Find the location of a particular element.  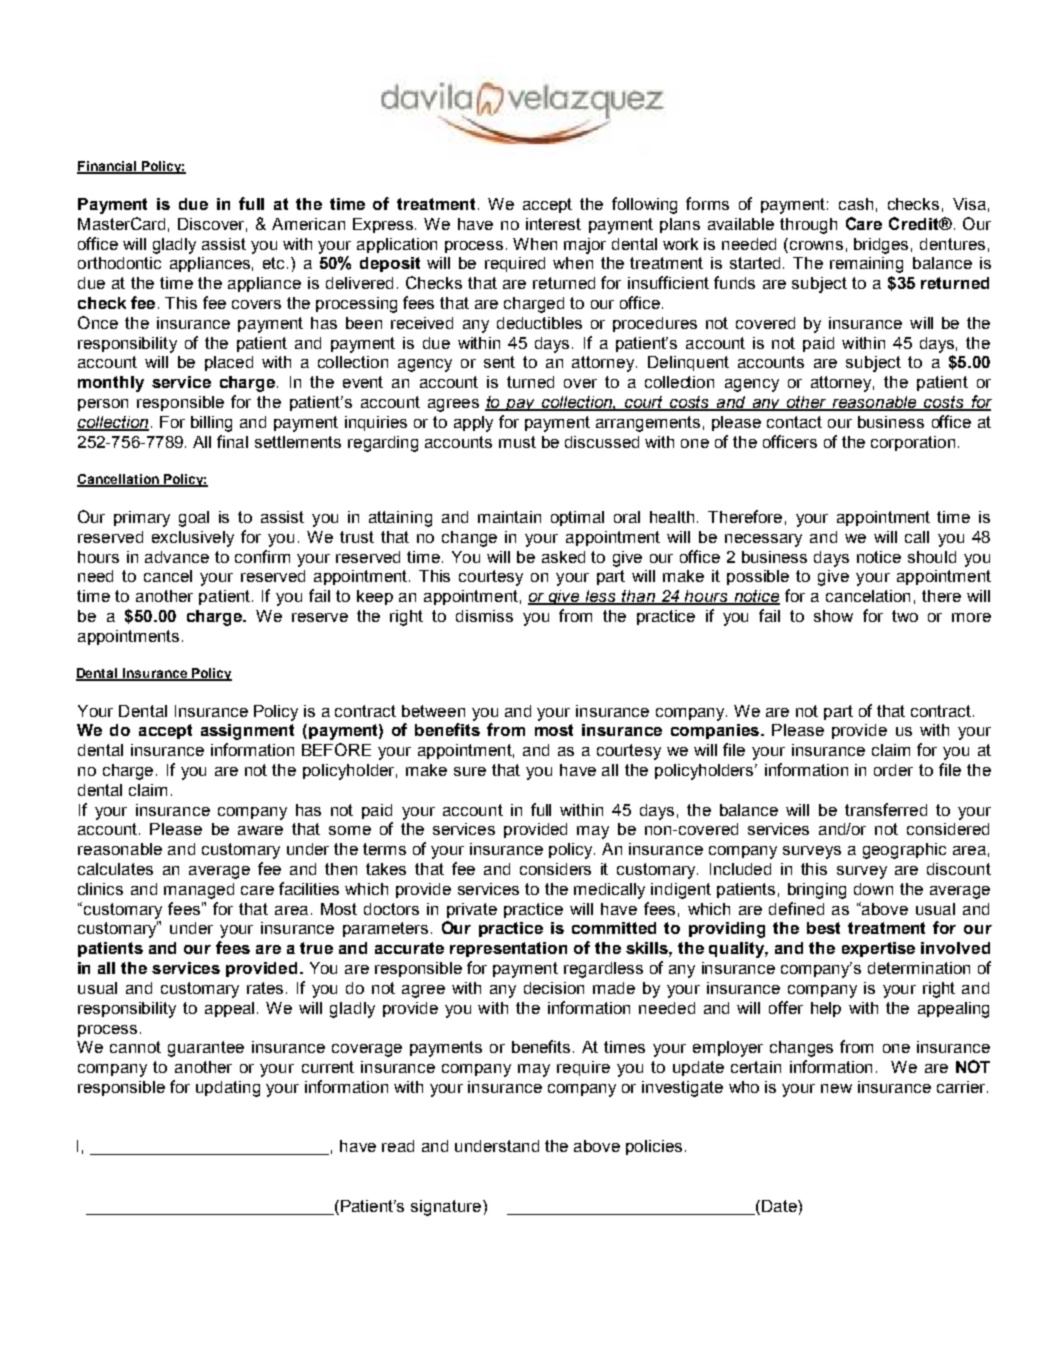

Financial is located at coordinates (108, 167).
